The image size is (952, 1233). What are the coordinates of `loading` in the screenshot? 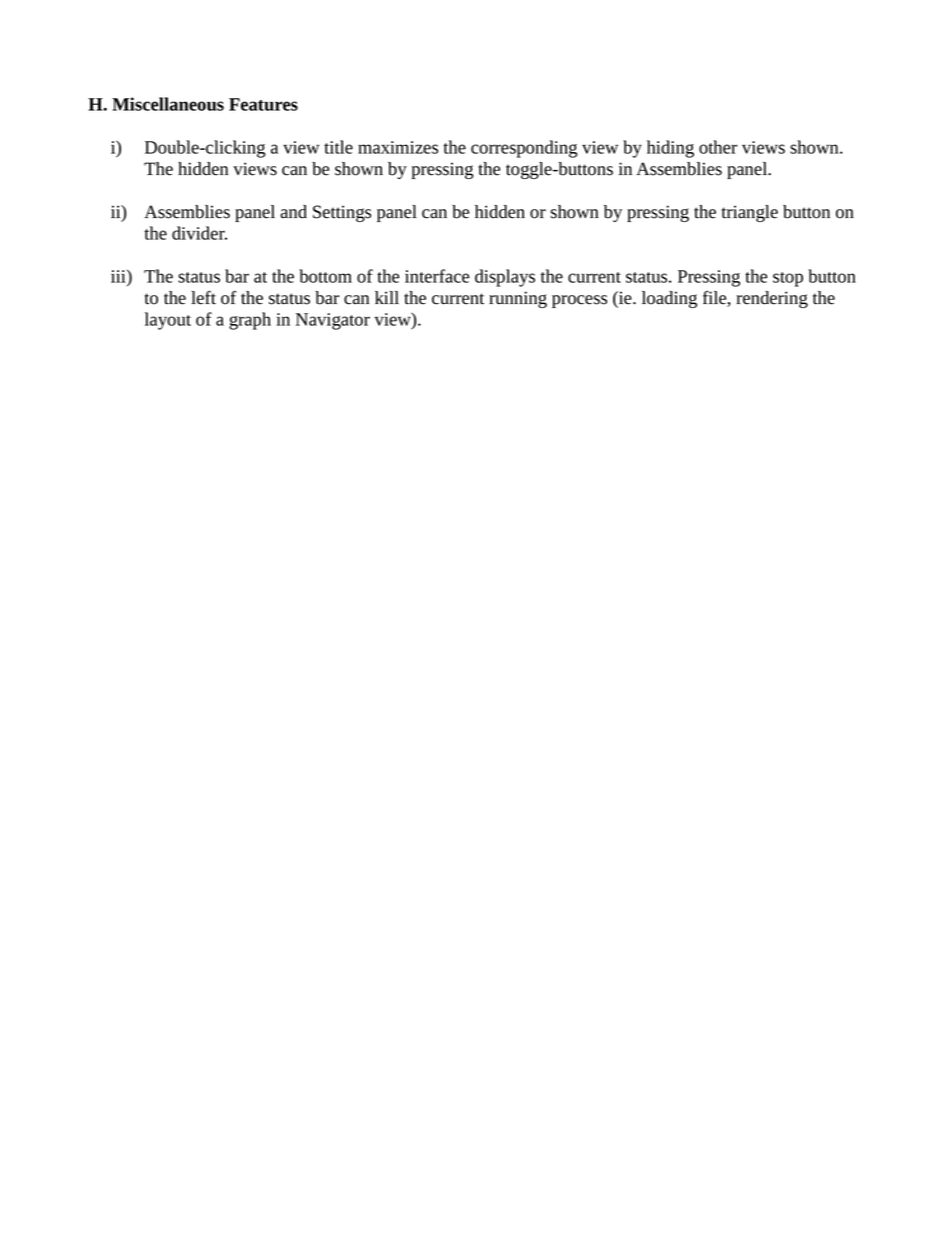 It's located at (669, 299).
